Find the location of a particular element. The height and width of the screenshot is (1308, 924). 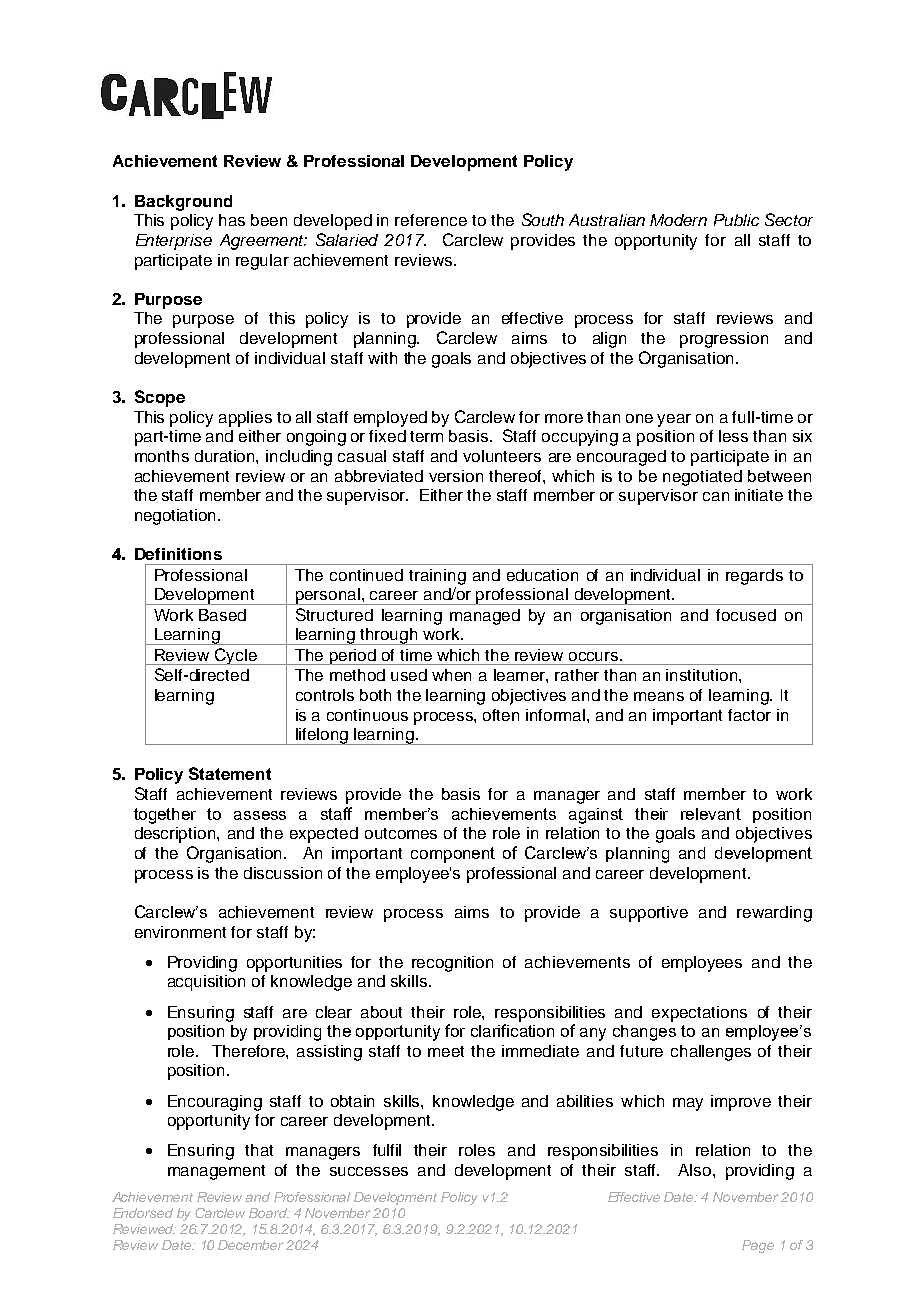

successes is located at coordinates (369, 1171).
